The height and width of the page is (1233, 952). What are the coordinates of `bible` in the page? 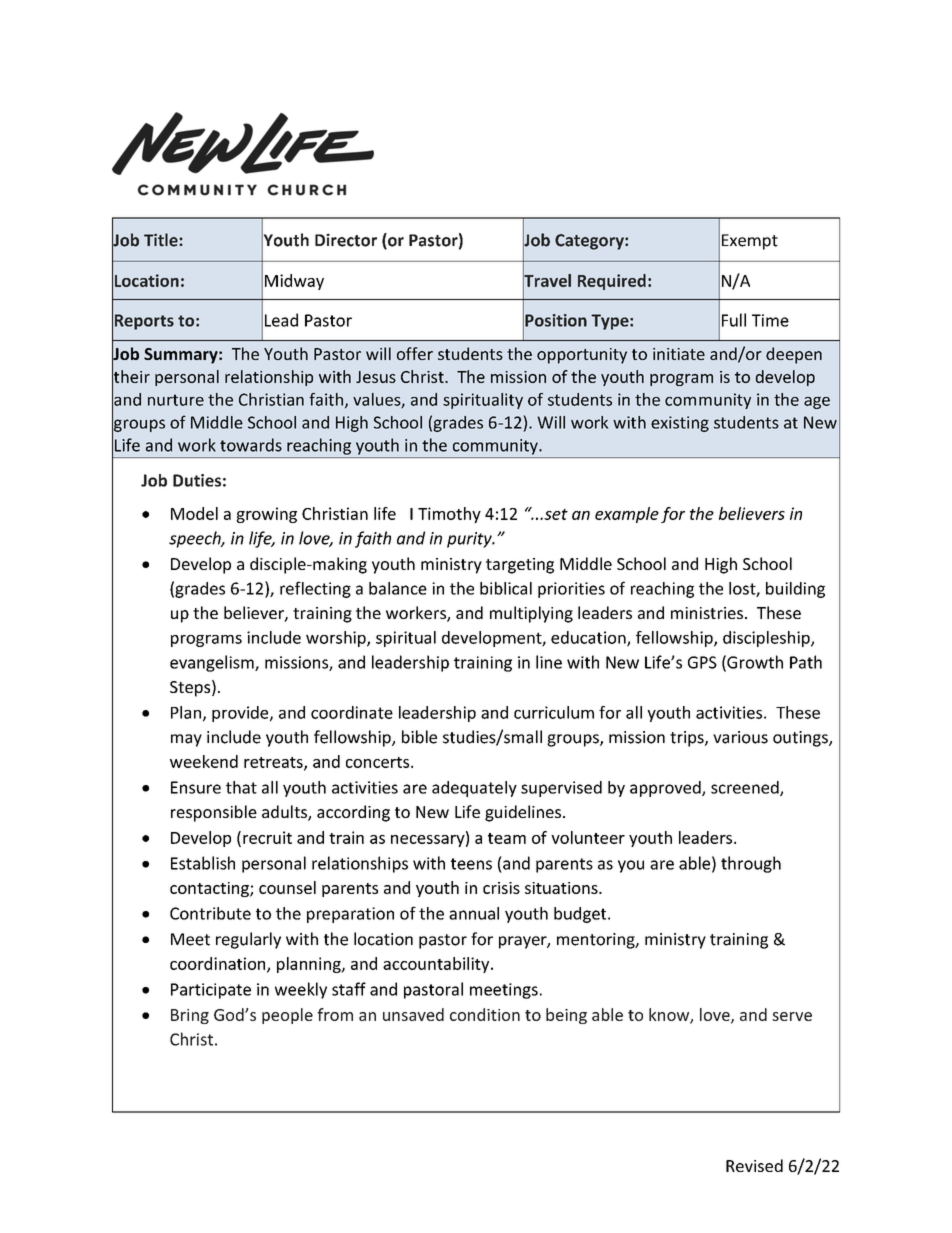 It's located at (419, 737).
